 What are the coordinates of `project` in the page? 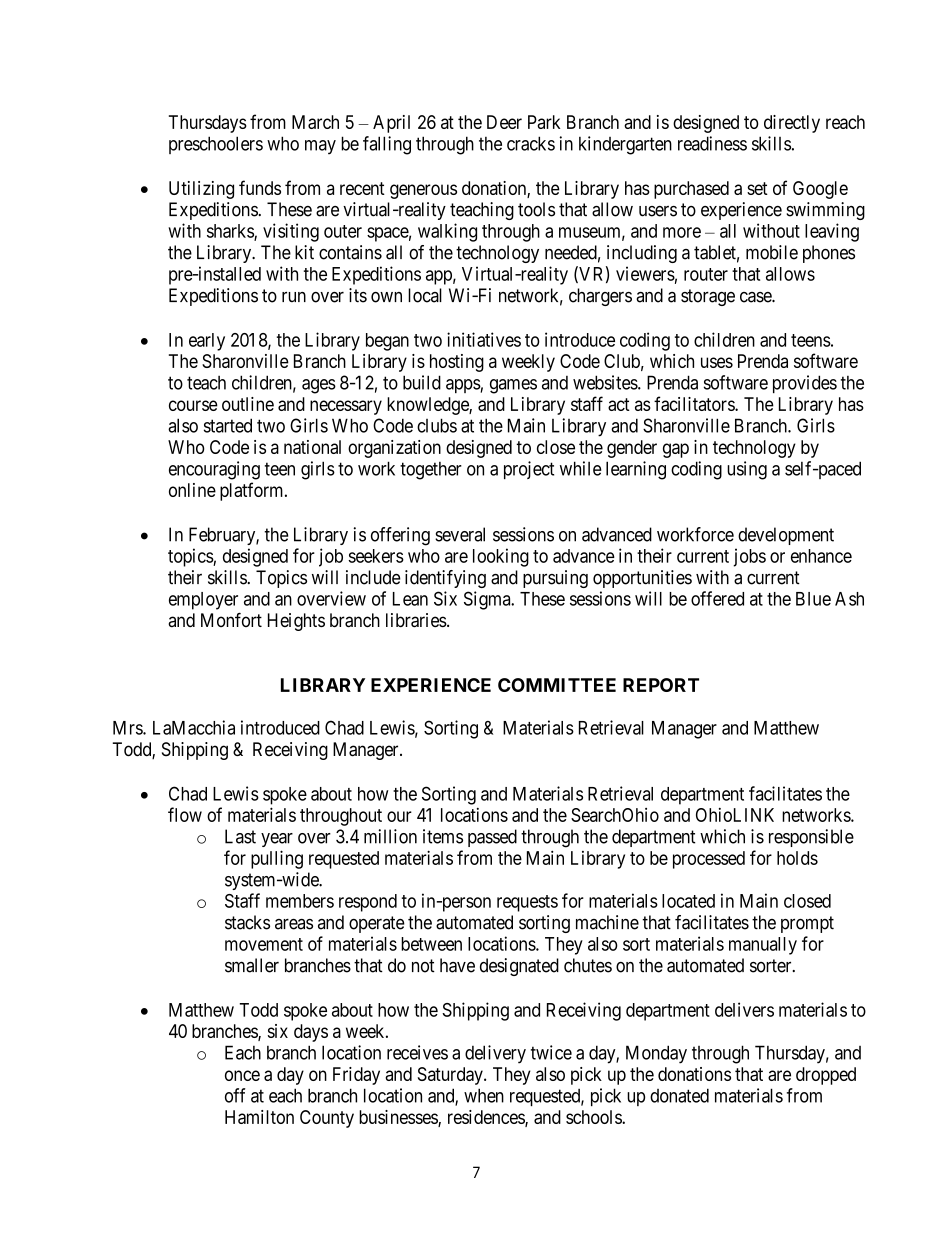 It's located at (529, 470).
